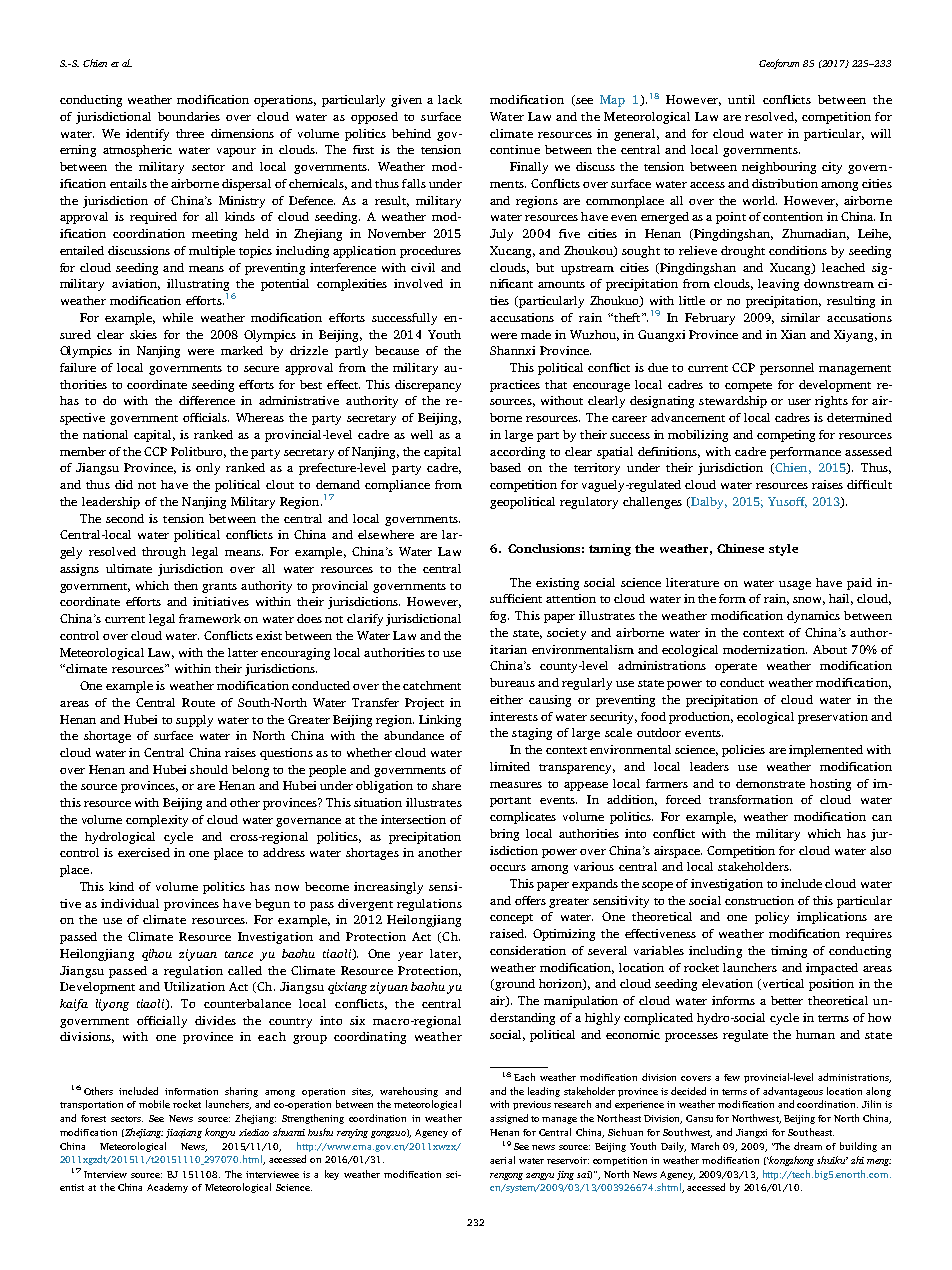  I want to click on dream, so click(808, 1146).
